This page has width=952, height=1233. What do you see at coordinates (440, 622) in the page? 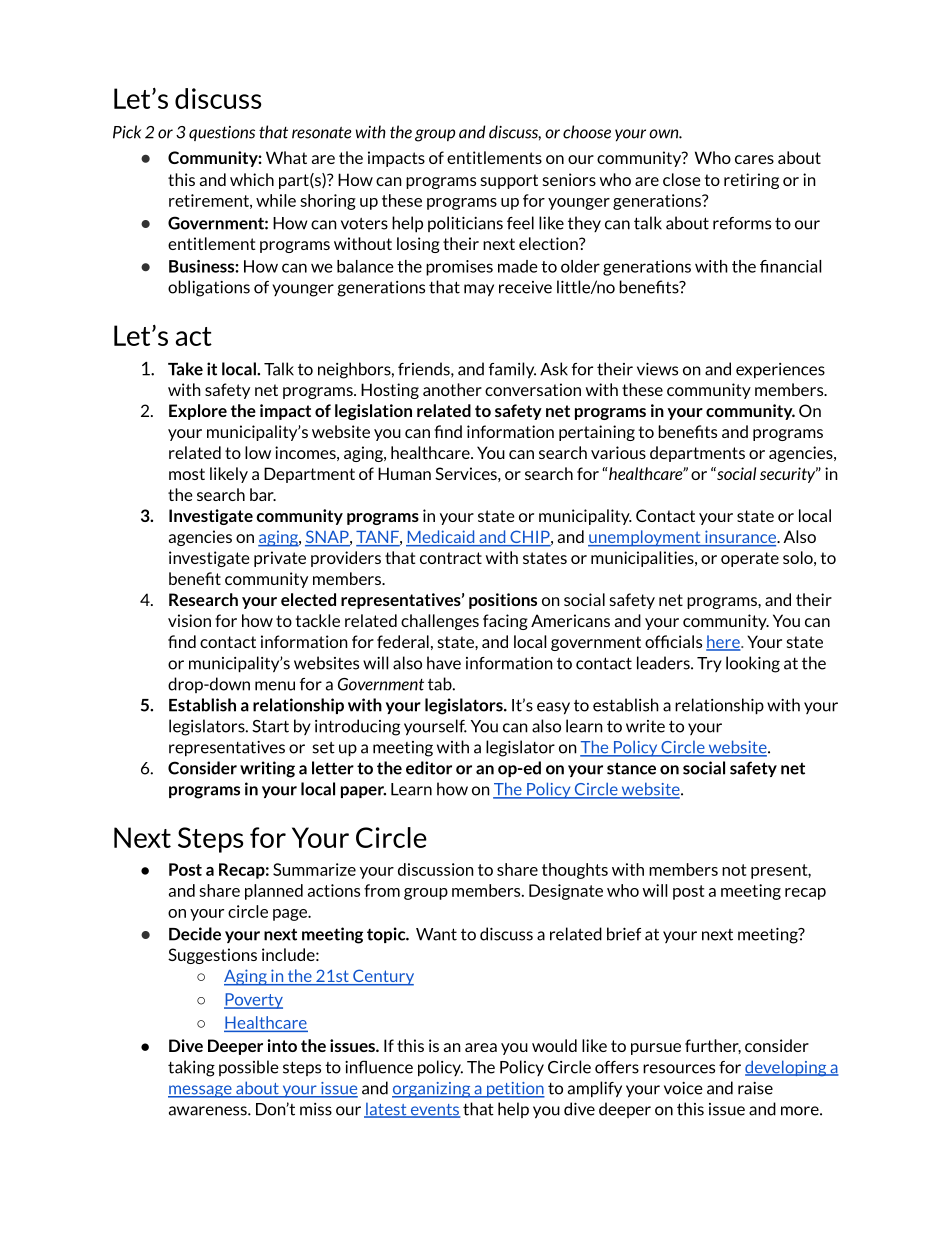
I see `challenges` at bounding box center [440, 622].
